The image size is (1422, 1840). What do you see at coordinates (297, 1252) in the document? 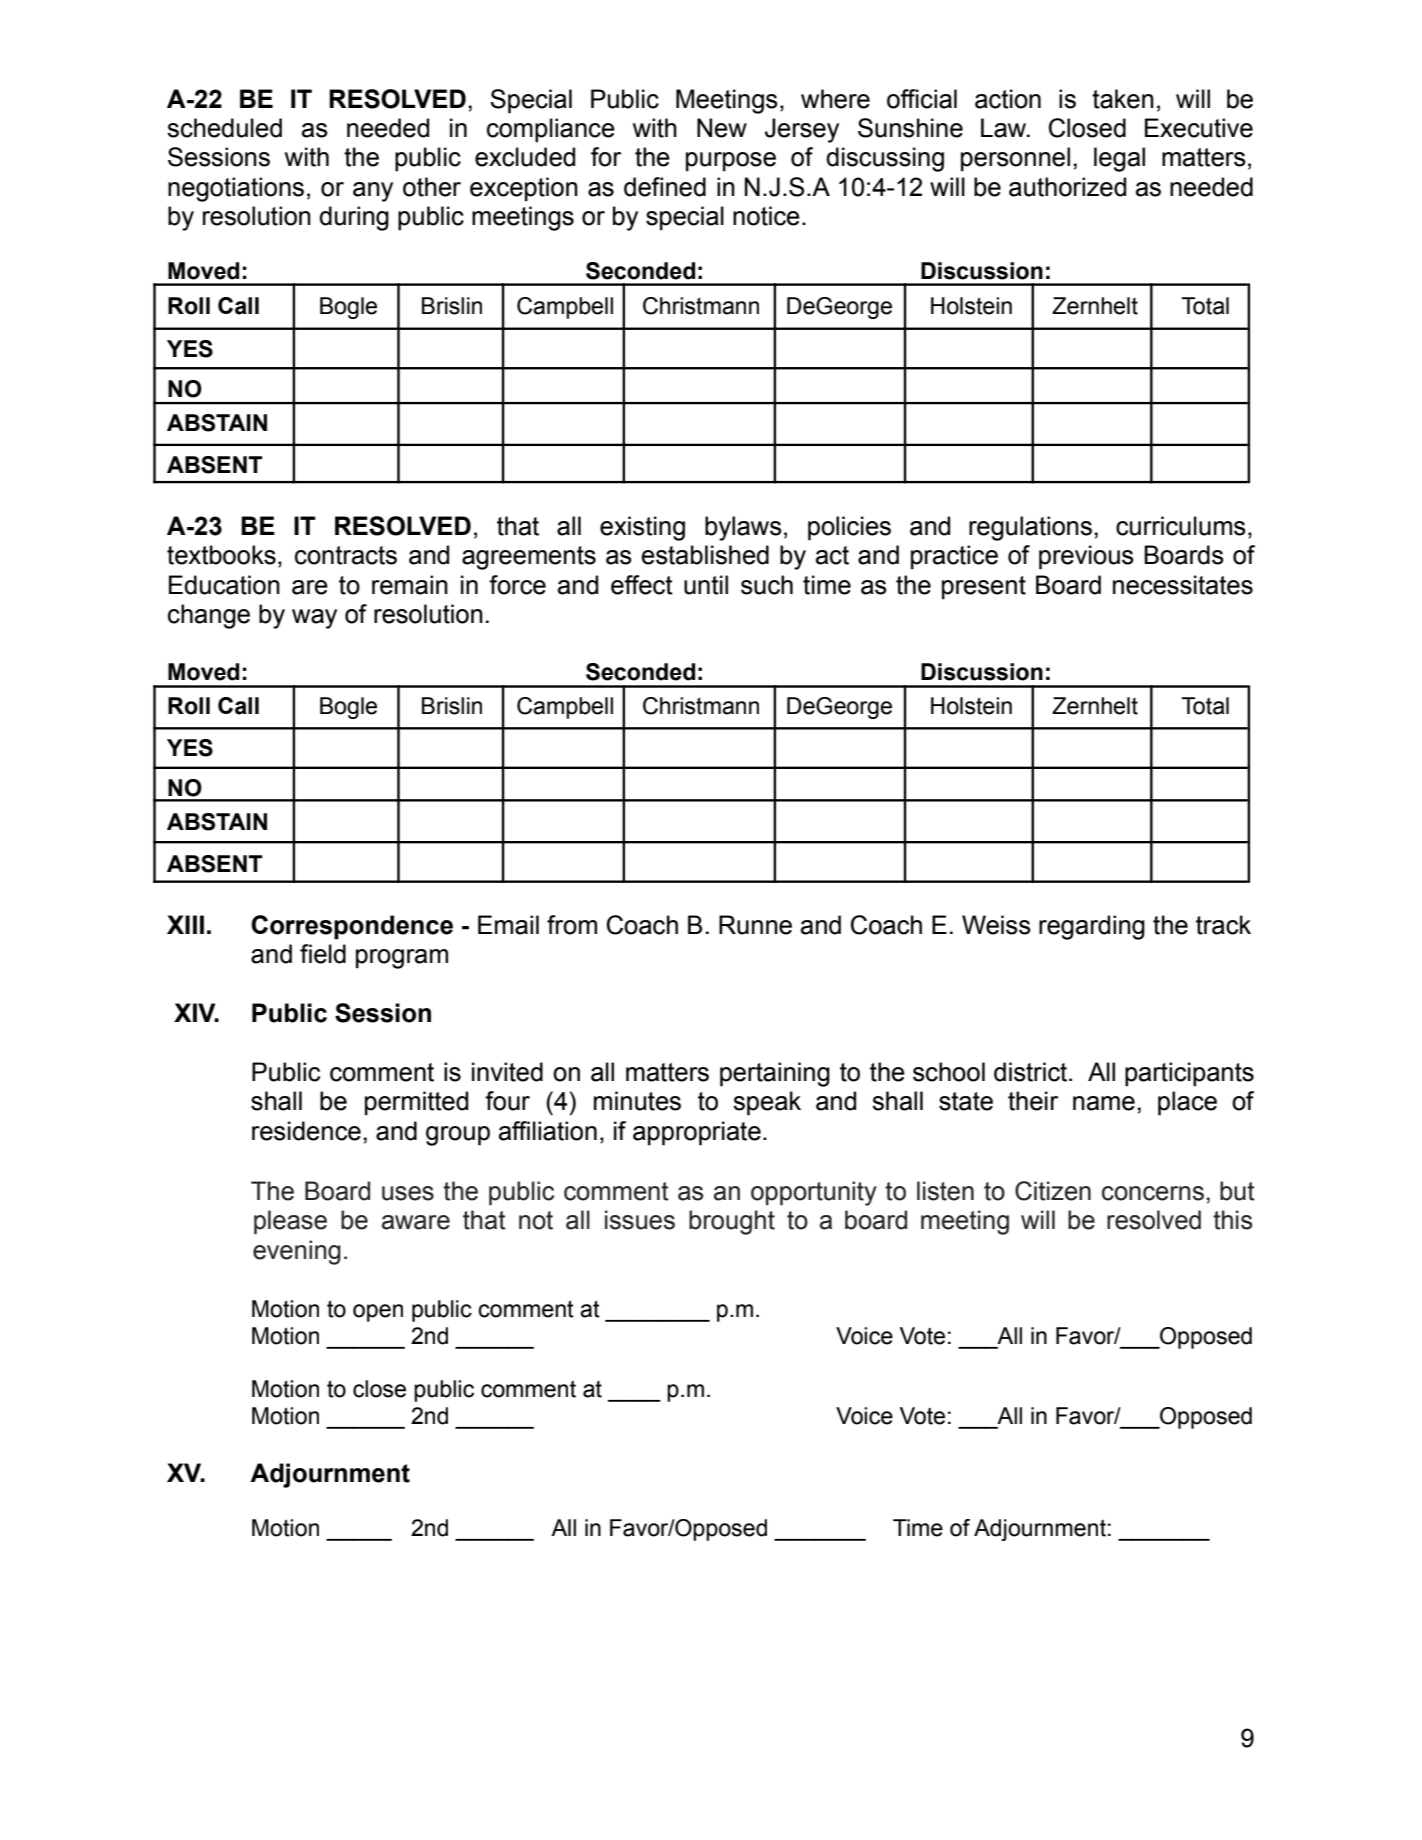
I see `evening` at bounding box center [297, 1252].
